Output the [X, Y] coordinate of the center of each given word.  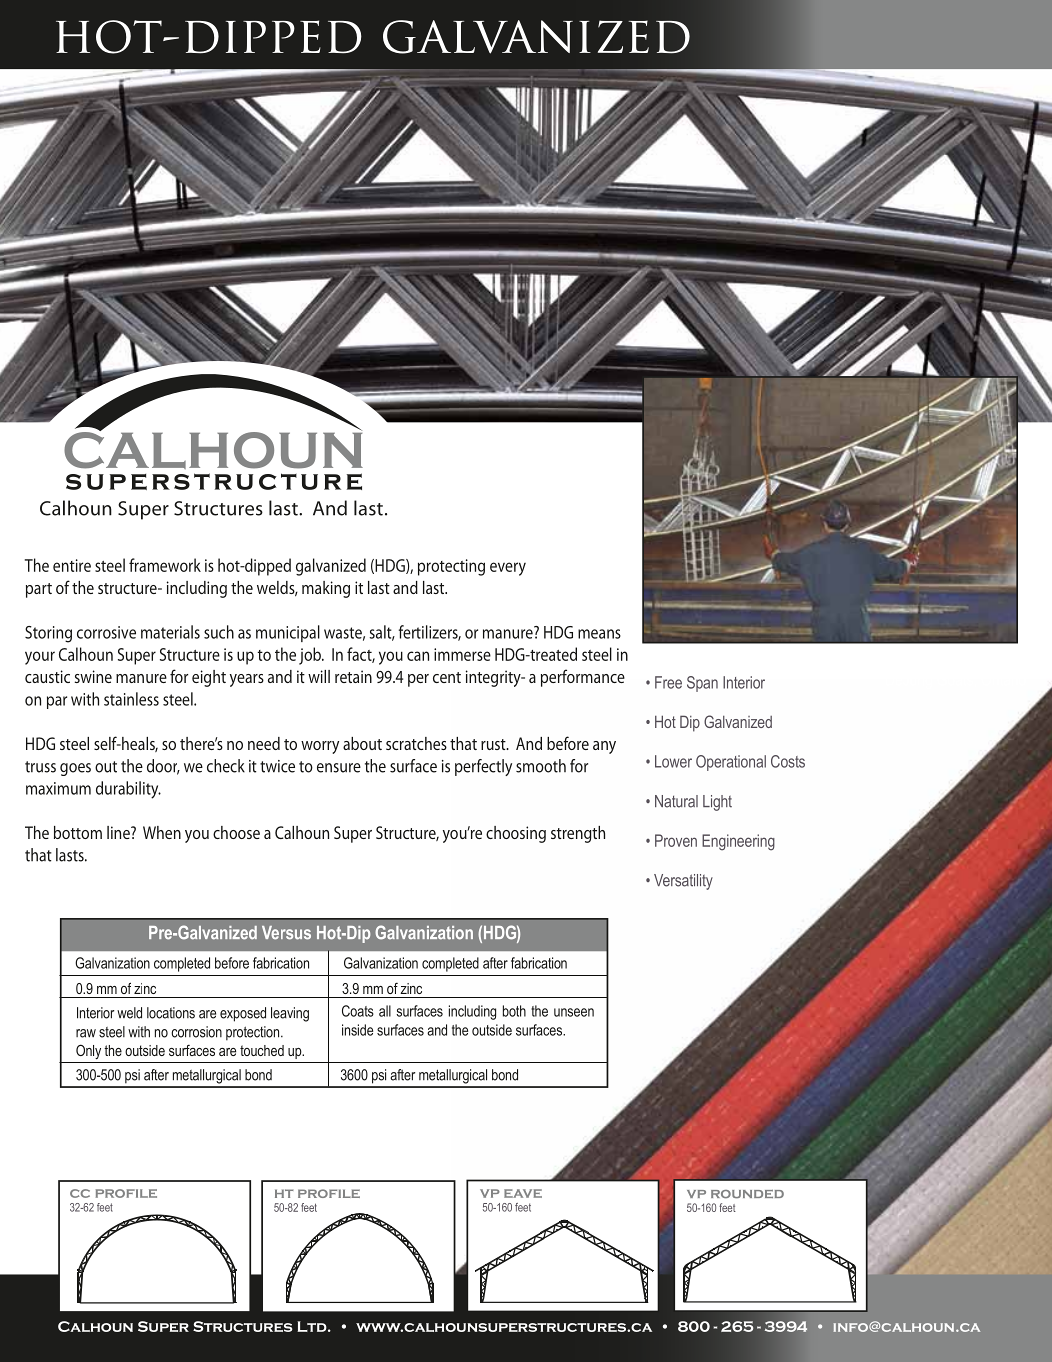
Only [88, 1051]
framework [165, 565]
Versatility [683, 882]
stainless [131, 699]
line [119, 832]
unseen [574, 1012]
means [599, 634]
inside [357, 1030]
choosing [516, 834]
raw [86, 1033]
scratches [416, 743]
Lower [673, 761]
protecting [451, 567]
